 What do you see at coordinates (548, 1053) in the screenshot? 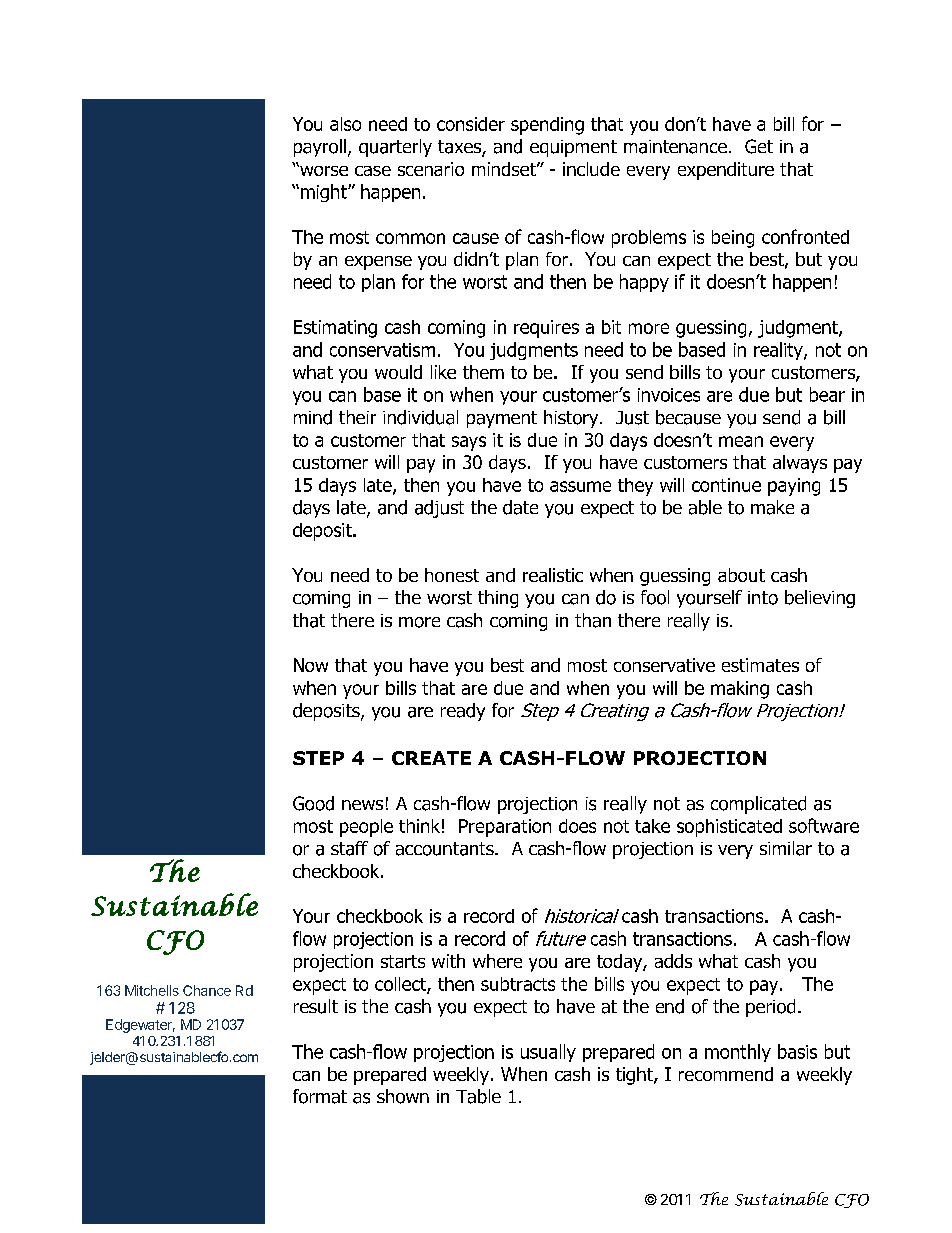
I see `usually` at bounding box center [548, 1053].
